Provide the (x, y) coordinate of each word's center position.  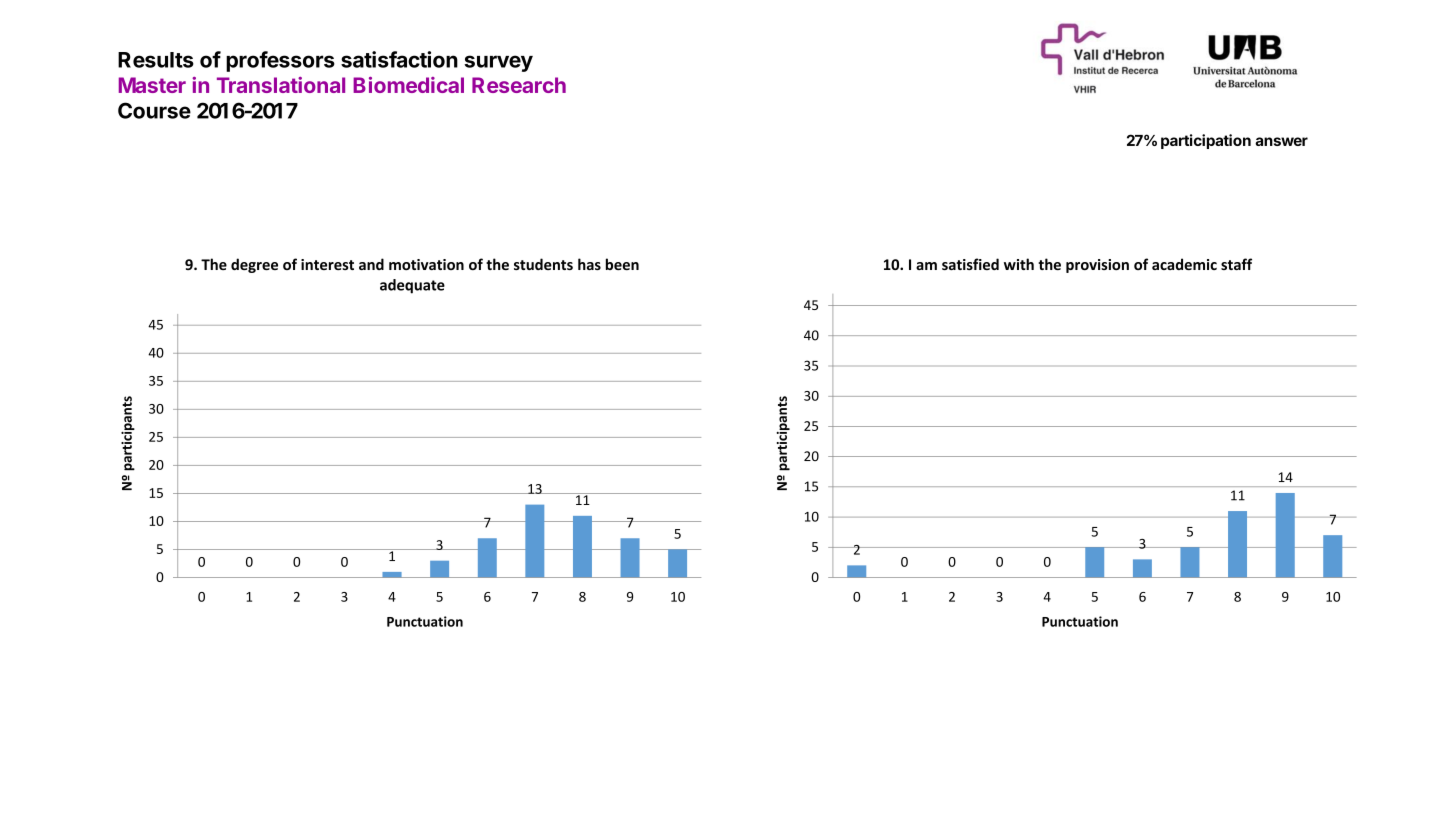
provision (1097, 266)
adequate (412, 286)
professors (280, 61)
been (622, 264)
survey (498, 63)
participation (1206, 141)
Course (154, 110)
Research (519, 85)
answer (1281, 141)
